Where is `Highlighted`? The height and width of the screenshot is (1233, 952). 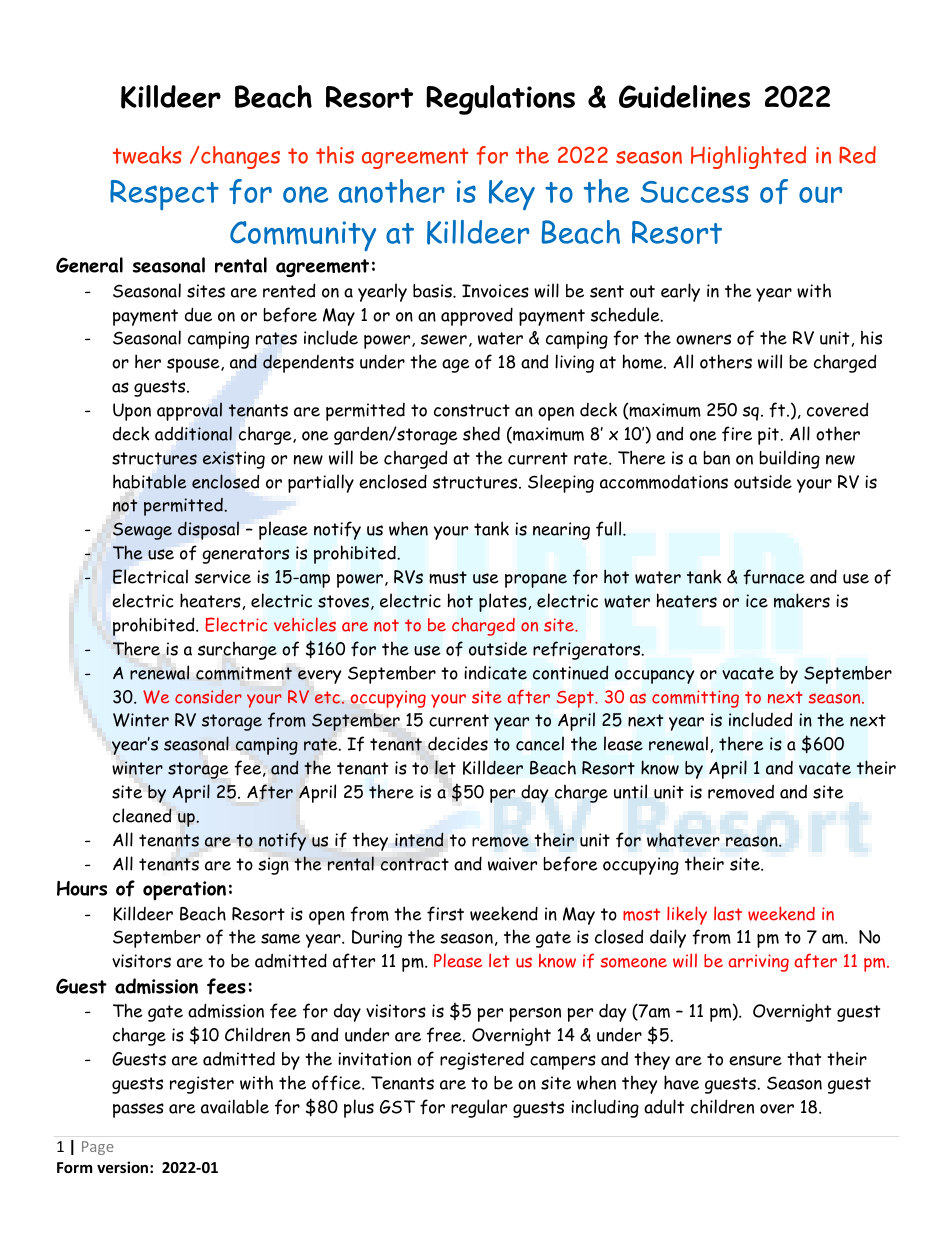 Highlighted is located at coordinates (748, 157).
